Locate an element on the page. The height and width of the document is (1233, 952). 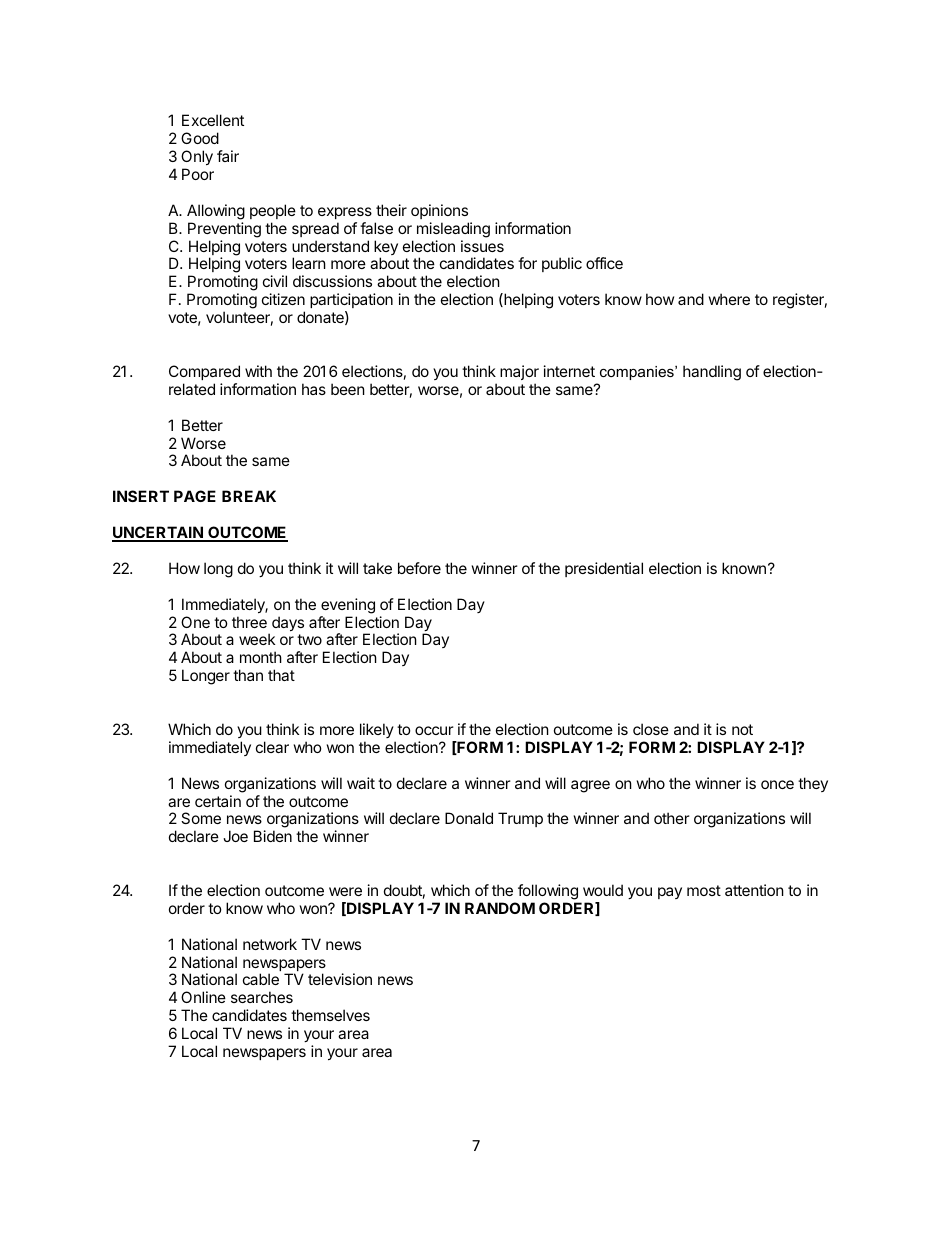
fair is located at coordinates (228, 156).
